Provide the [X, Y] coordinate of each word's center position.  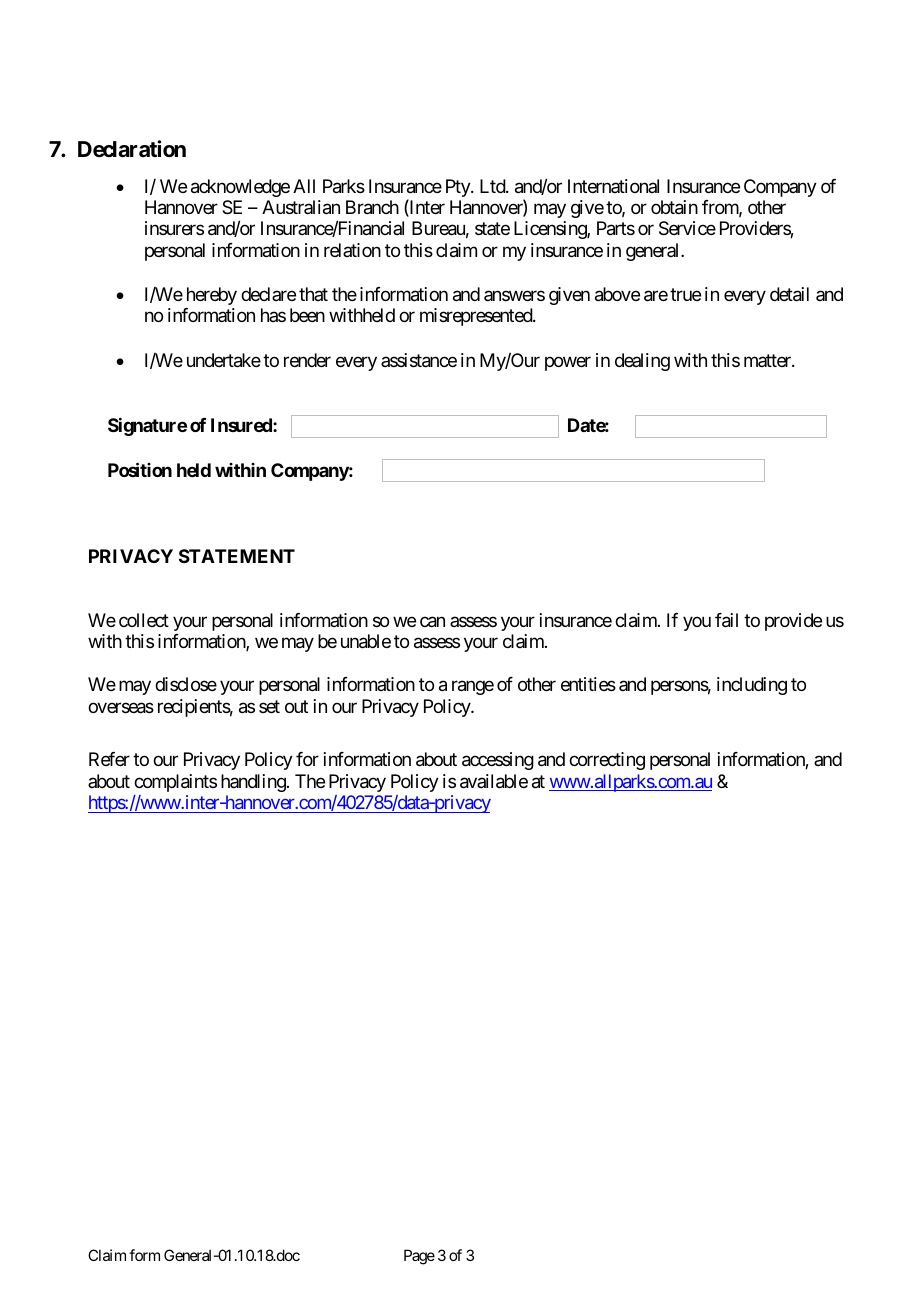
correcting [607, 761]
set [269, 706]
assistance [419, 360]
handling [253, 783]
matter [768, 360]
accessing [498, 761]
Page [419, 1257]
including [752, 686]
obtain [674, 207]
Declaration [132, 149]
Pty [459, 188]
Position [140, 469]
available [494, 781]
